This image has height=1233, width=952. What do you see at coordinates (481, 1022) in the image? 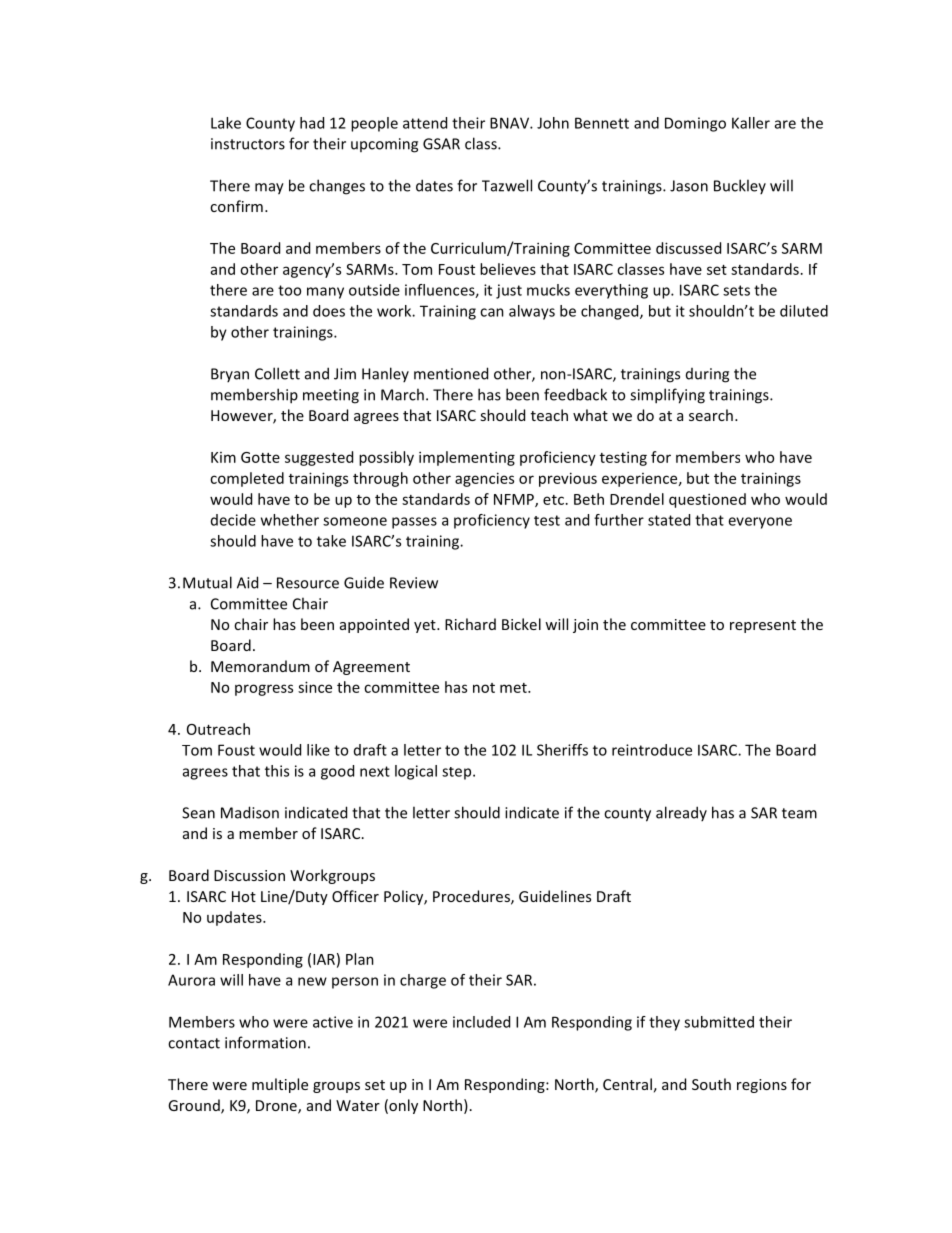
I see `included` at bounding box center [481, 1022].
